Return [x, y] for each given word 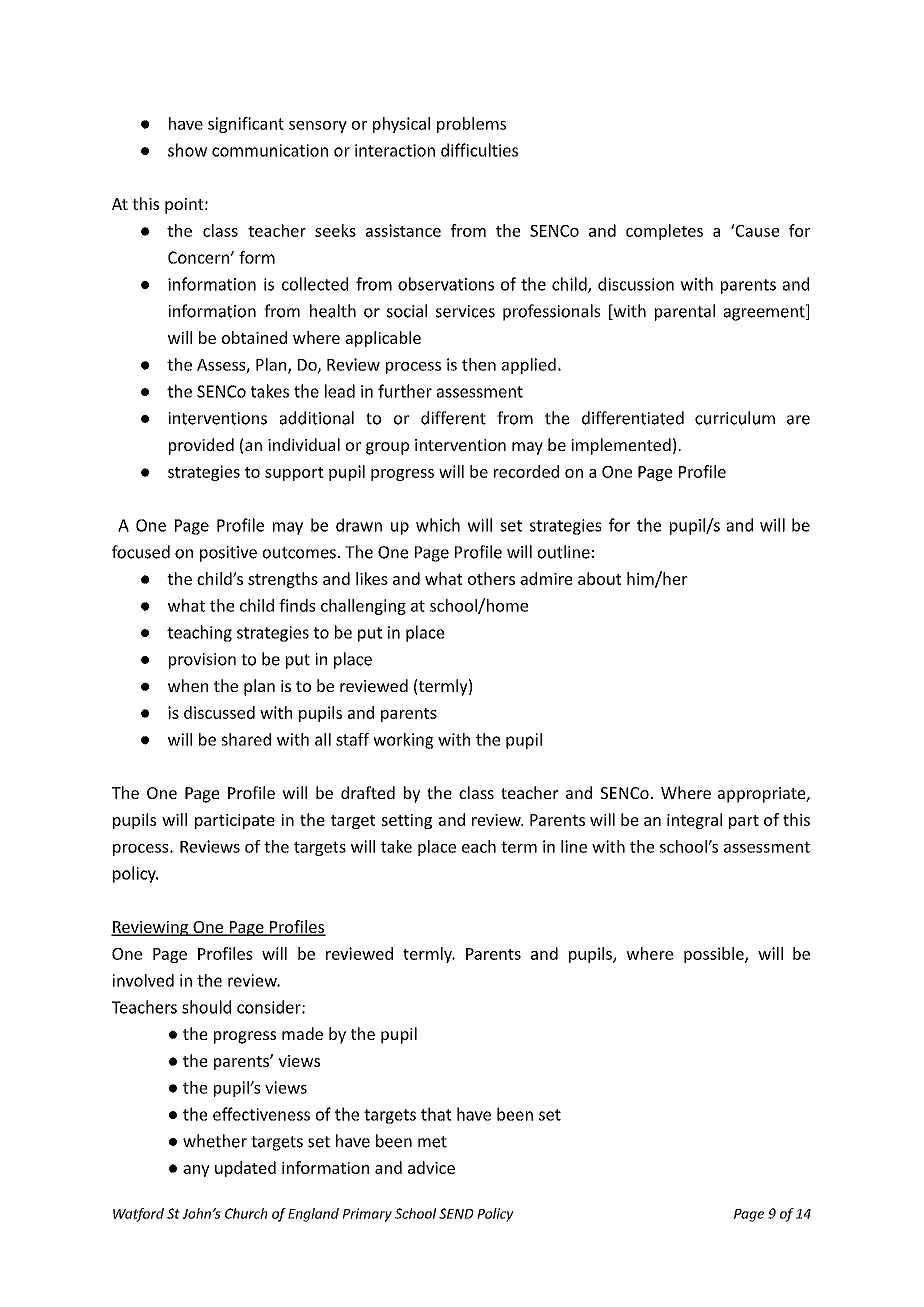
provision [202, 661]
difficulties [479, 150]
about [600, 578]
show [187, 150]
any [196, 1171]
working [403, 741]
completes [664, 232]
